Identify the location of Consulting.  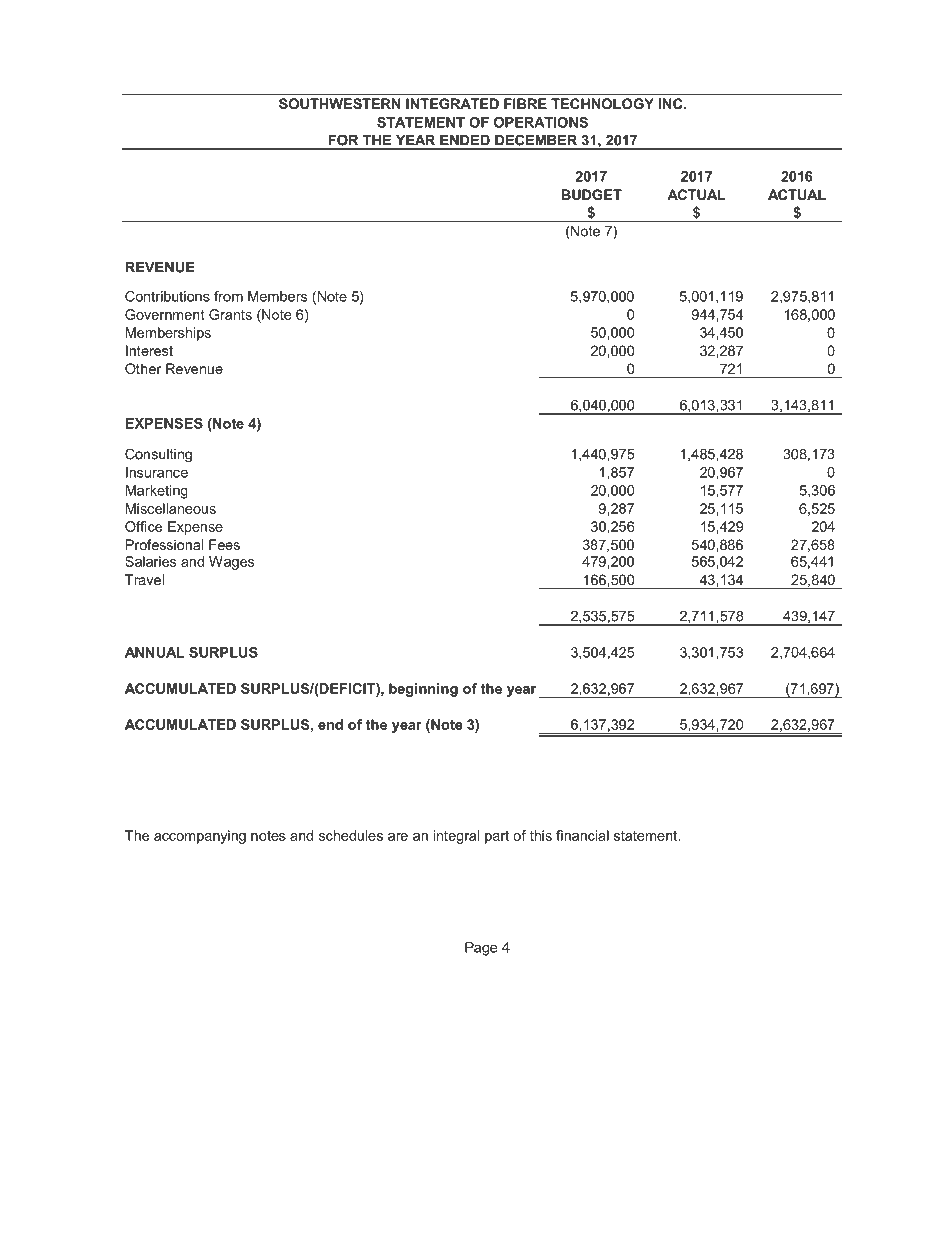
(158, 455).
